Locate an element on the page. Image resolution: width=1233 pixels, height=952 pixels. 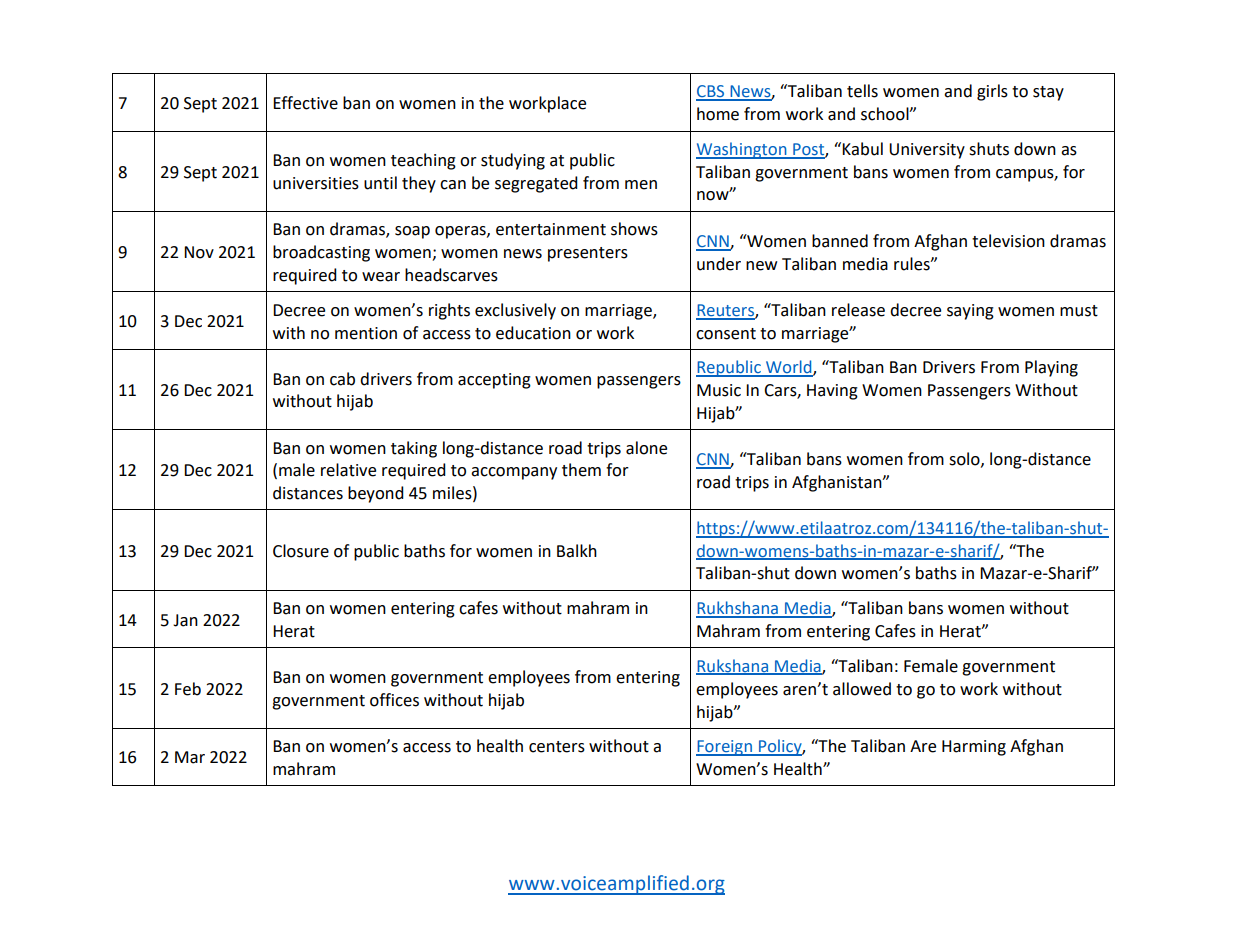
relative is located at coordinates (348, 470).
